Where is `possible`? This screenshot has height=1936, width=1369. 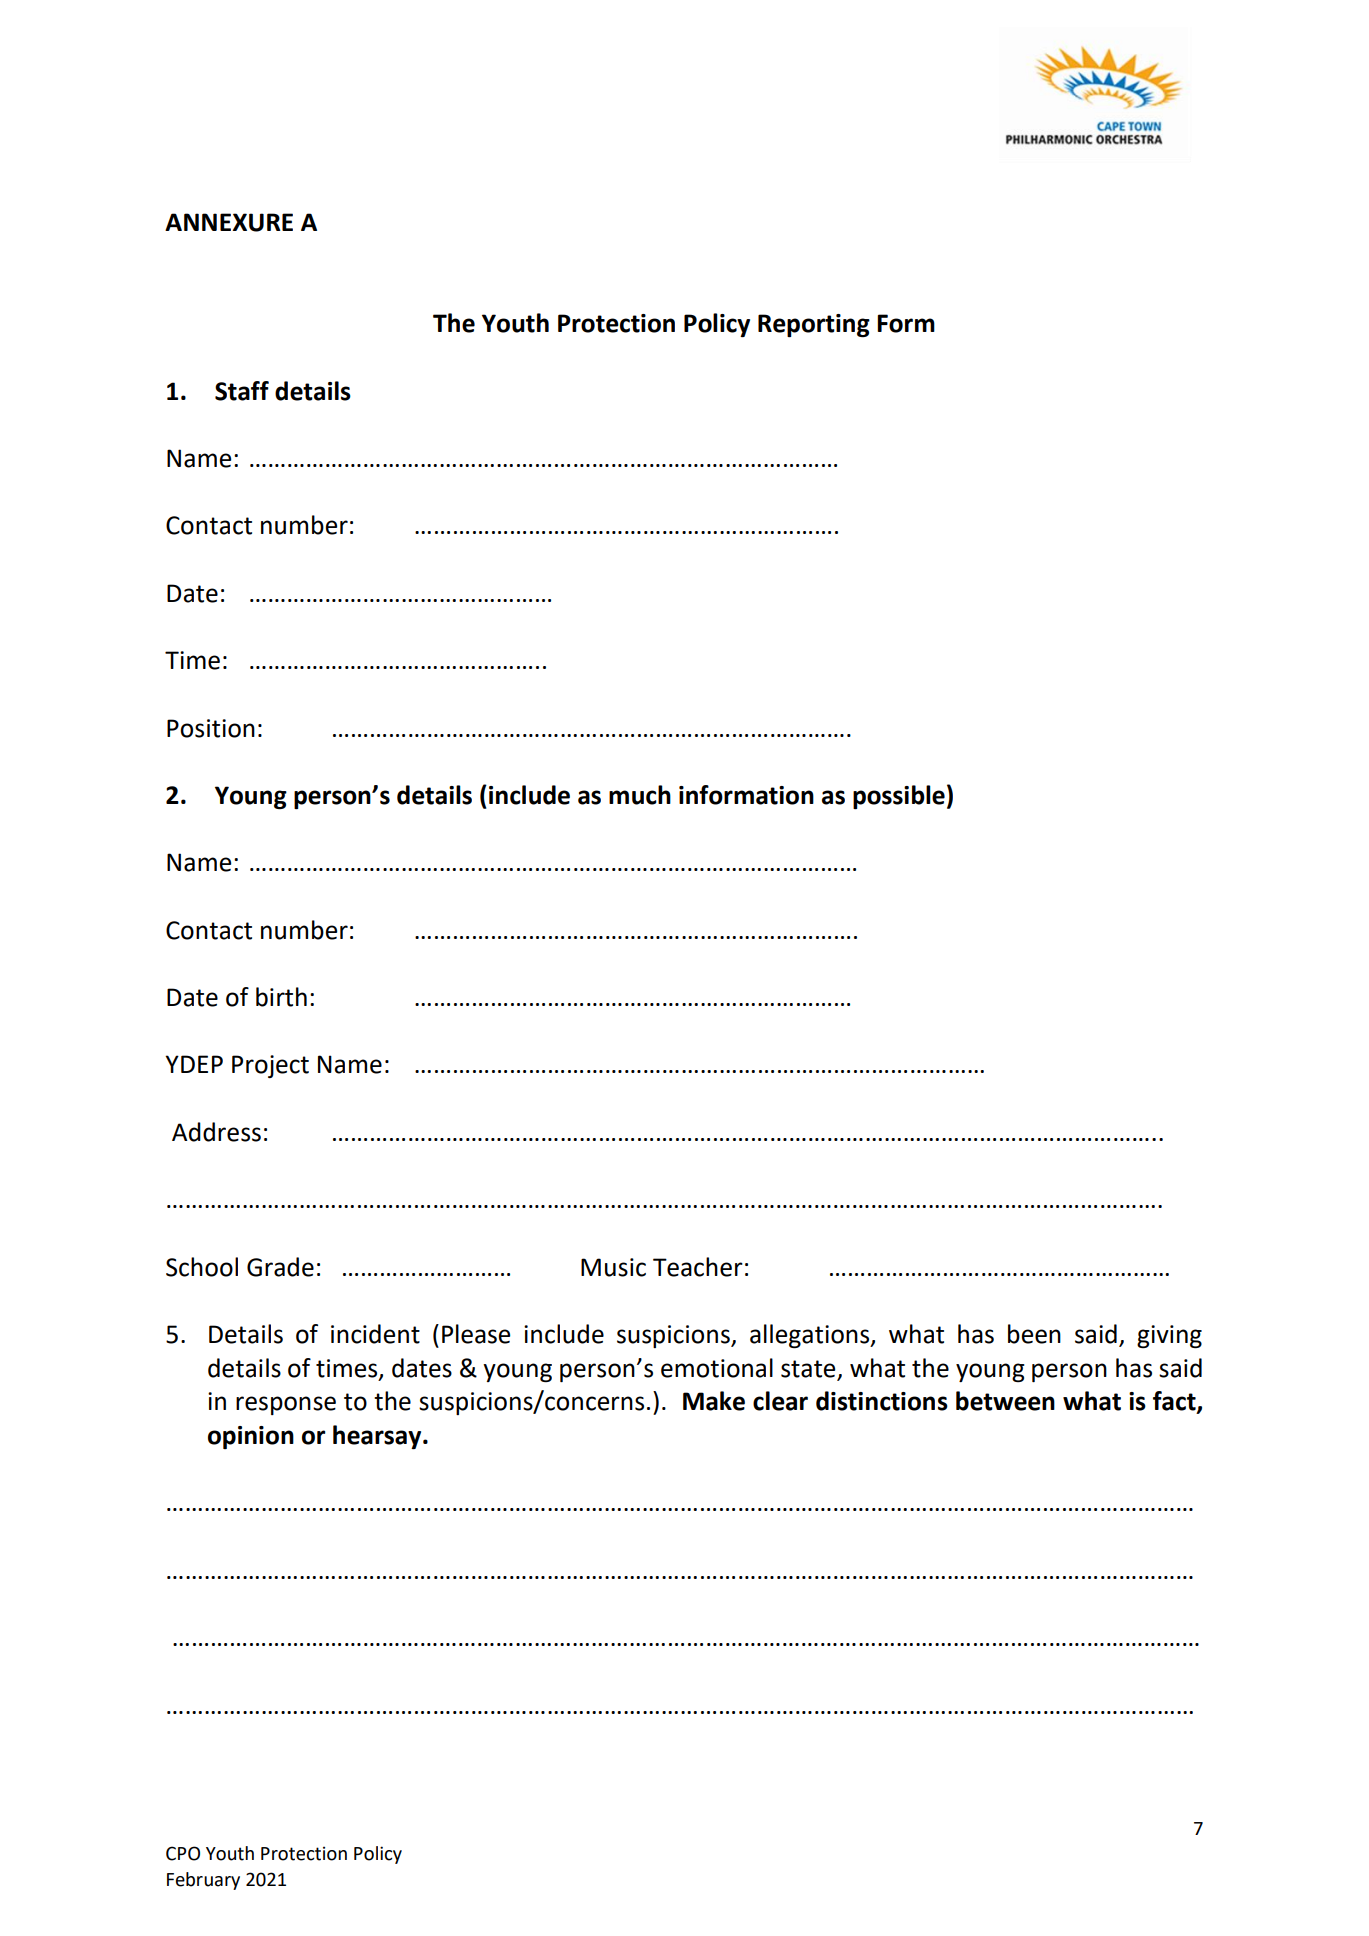 possible is located at coordinates (899, 797).
